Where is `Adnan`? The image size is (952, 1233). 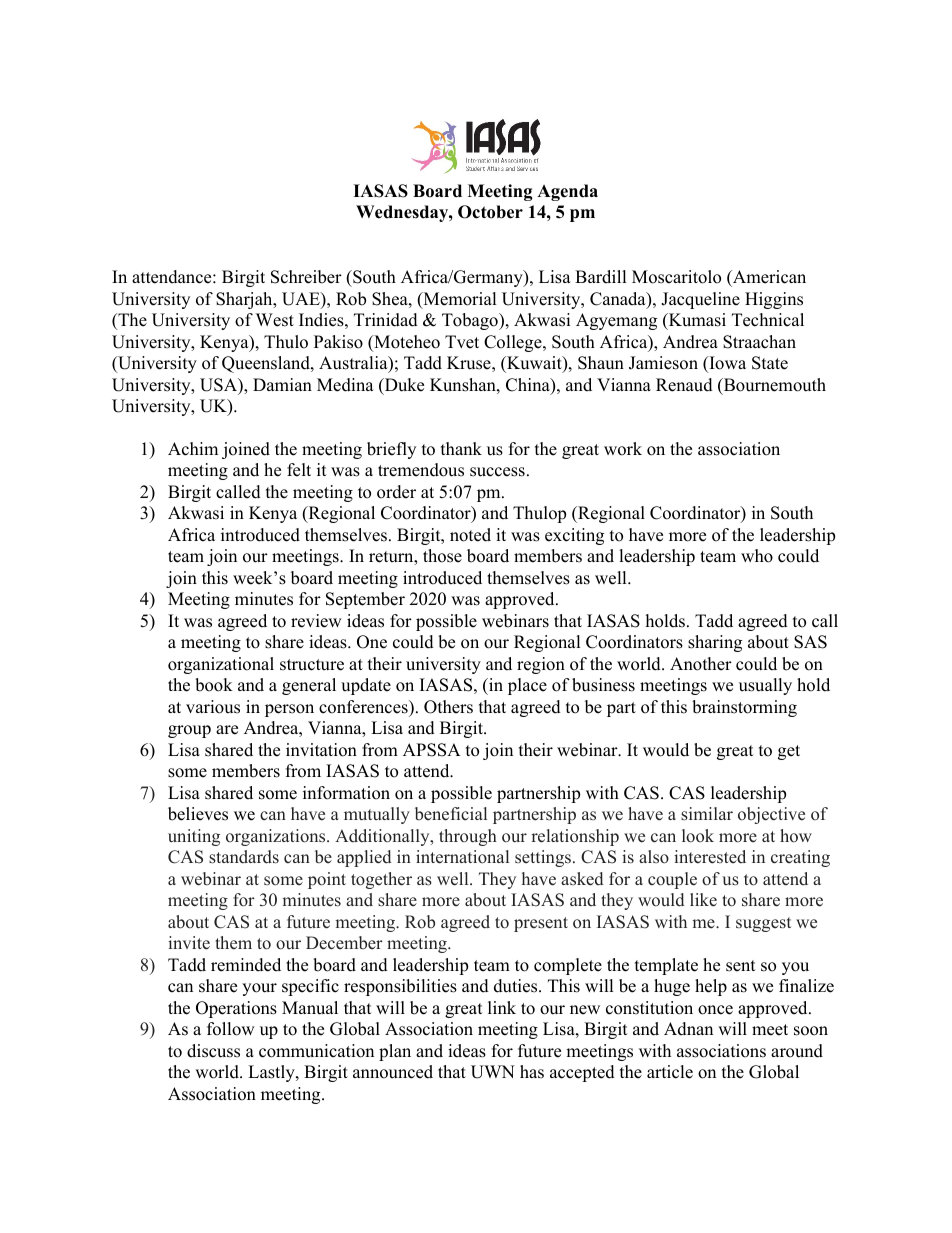
Adnan is located at coordinates (688, 1029).
